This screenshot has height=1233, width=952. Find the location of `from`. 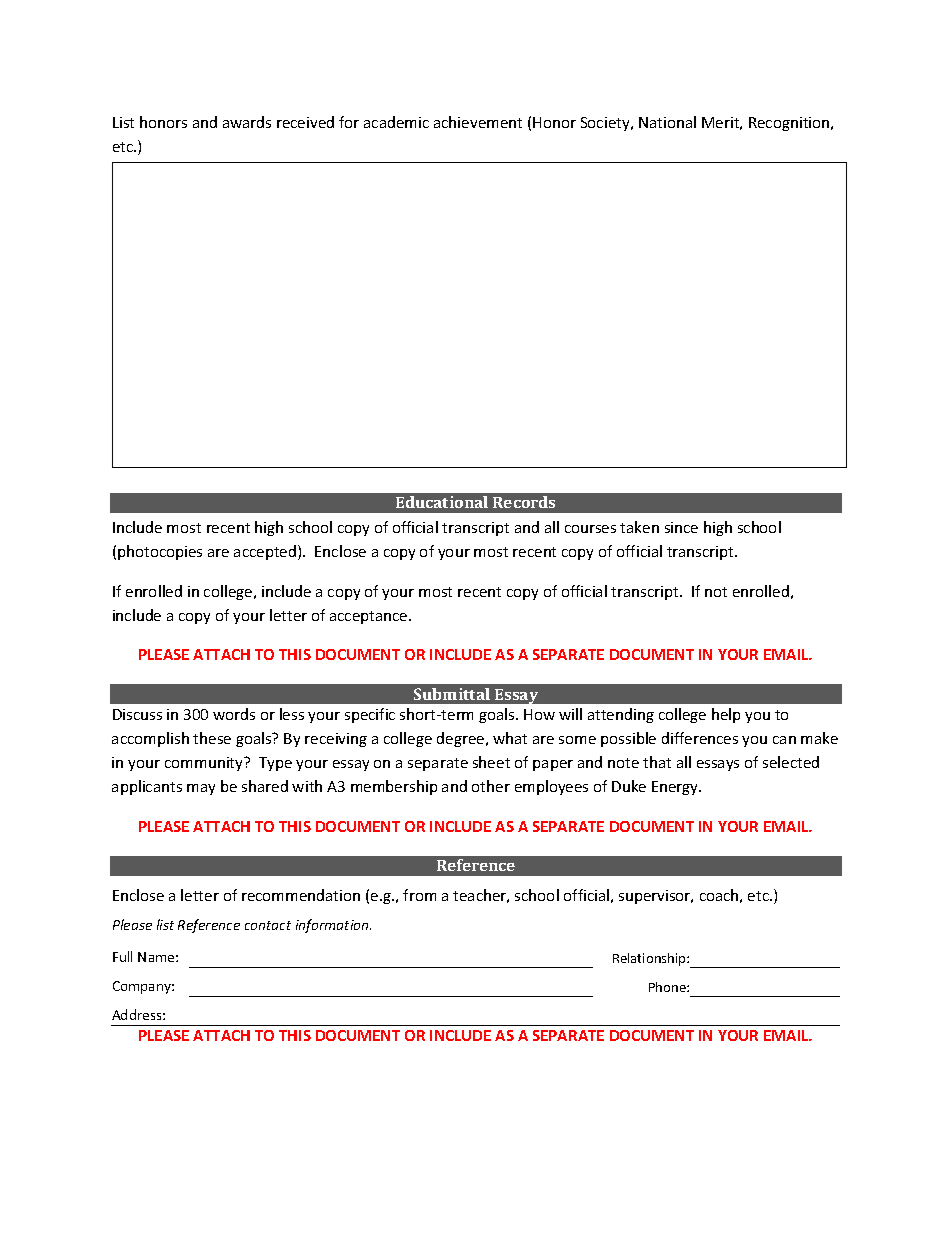

from is located at coordinates (419, 895).
